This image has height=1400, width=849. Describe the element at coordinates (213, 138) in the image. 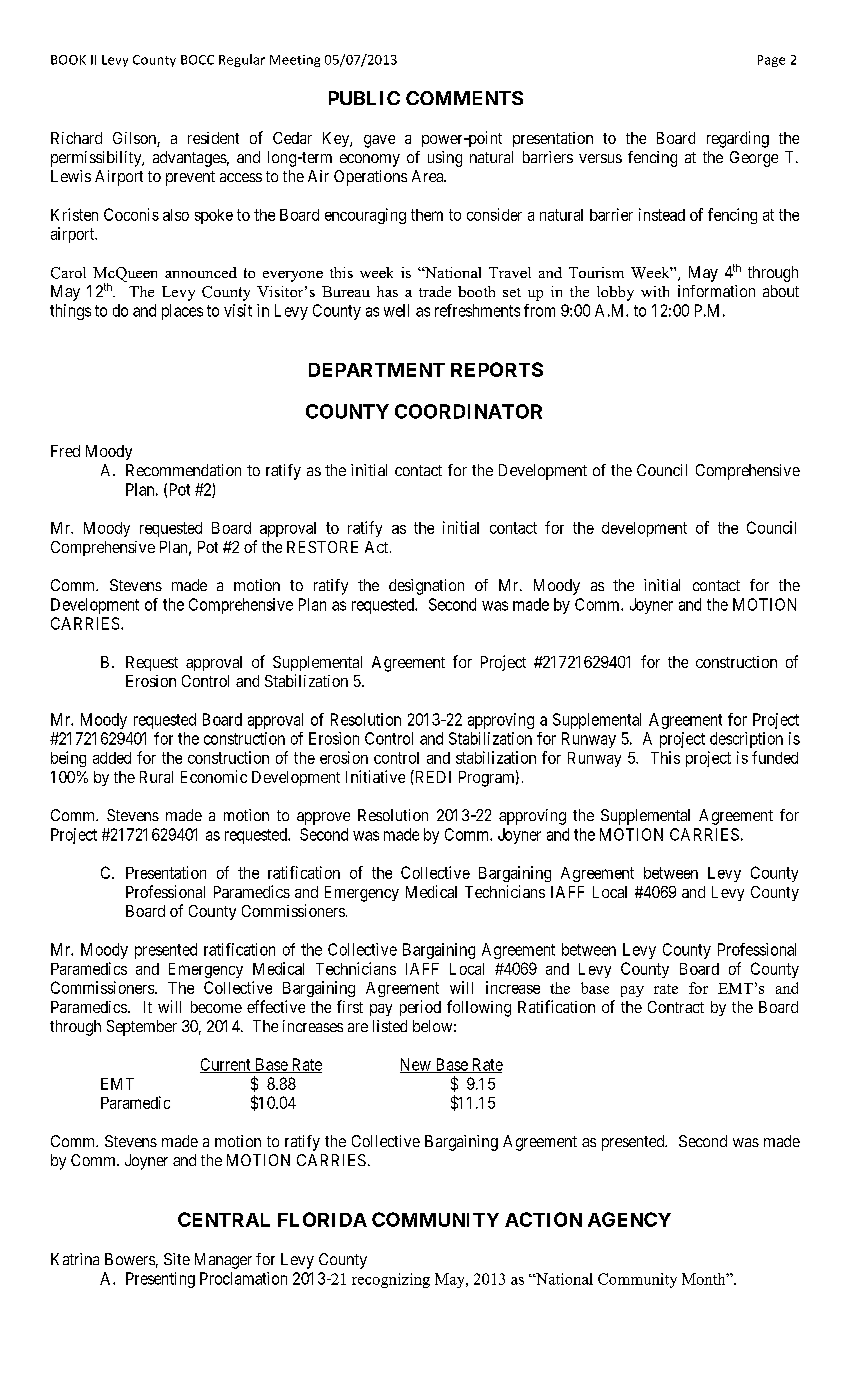

I see `resident` at that location.
